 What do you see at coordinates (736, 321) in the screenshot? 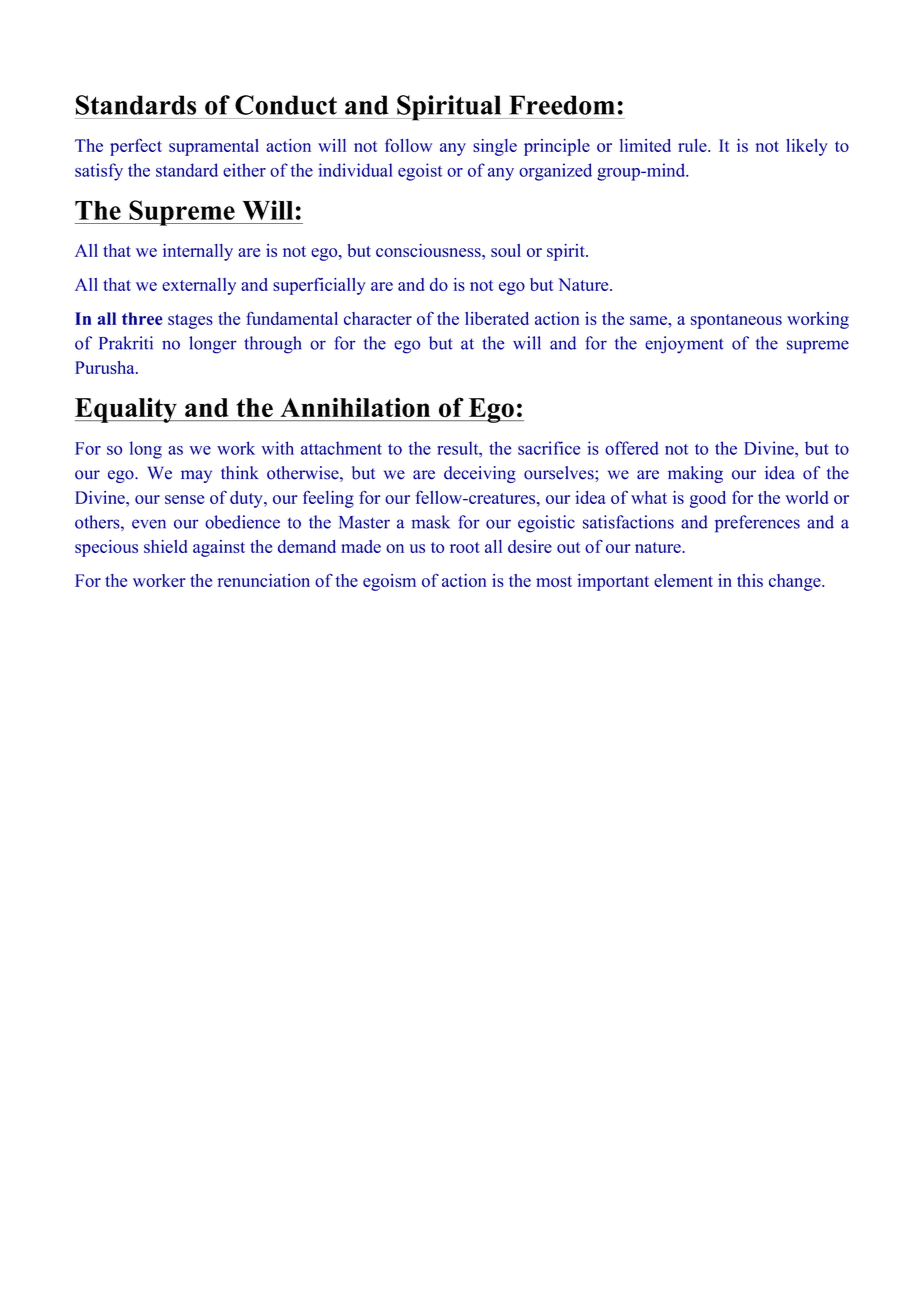
I see `spontaneous` at bounding box center [736, 321].
